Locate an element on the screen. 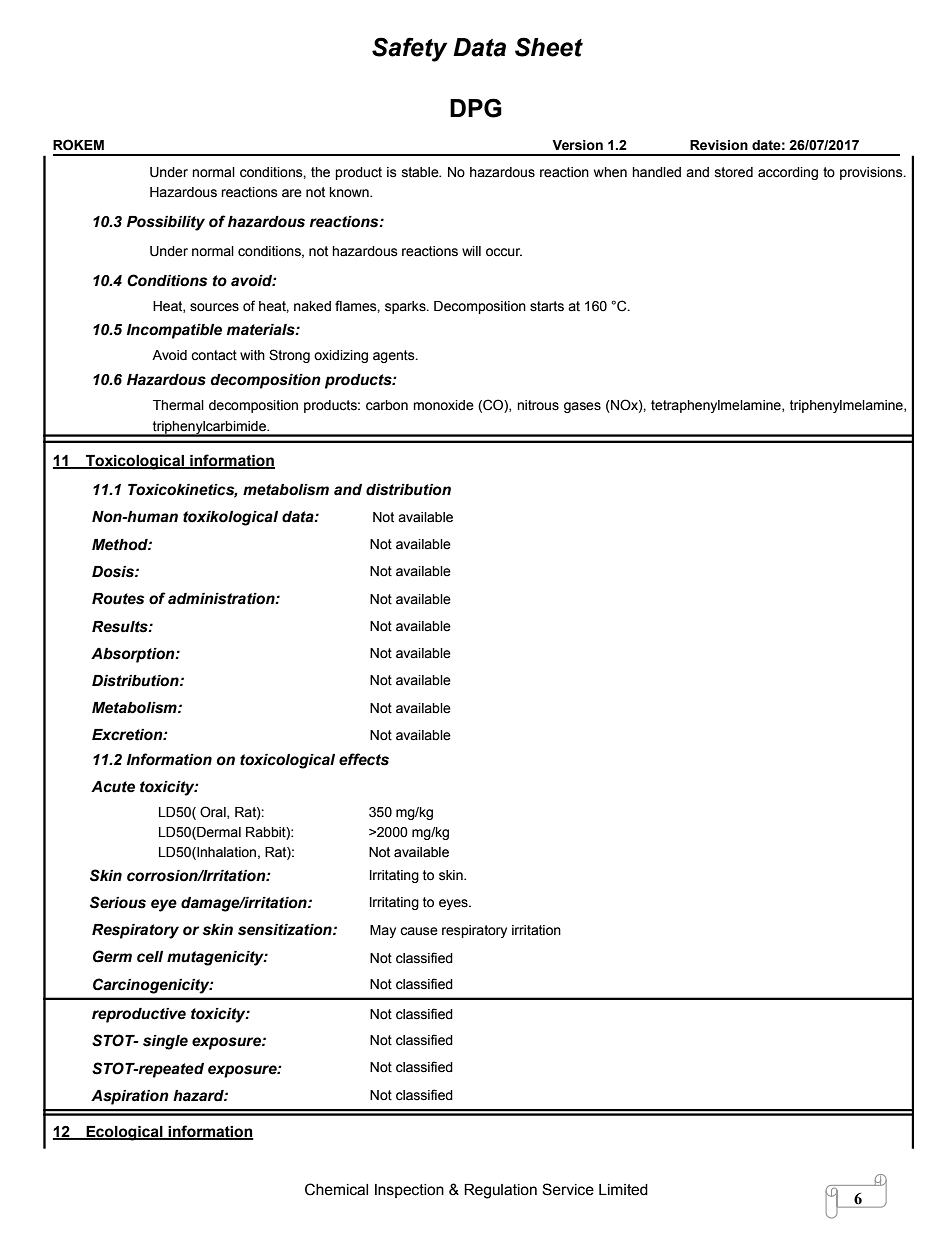 This screenshot has height=1233, width=952. contact is located at coordinates (214, 355).
